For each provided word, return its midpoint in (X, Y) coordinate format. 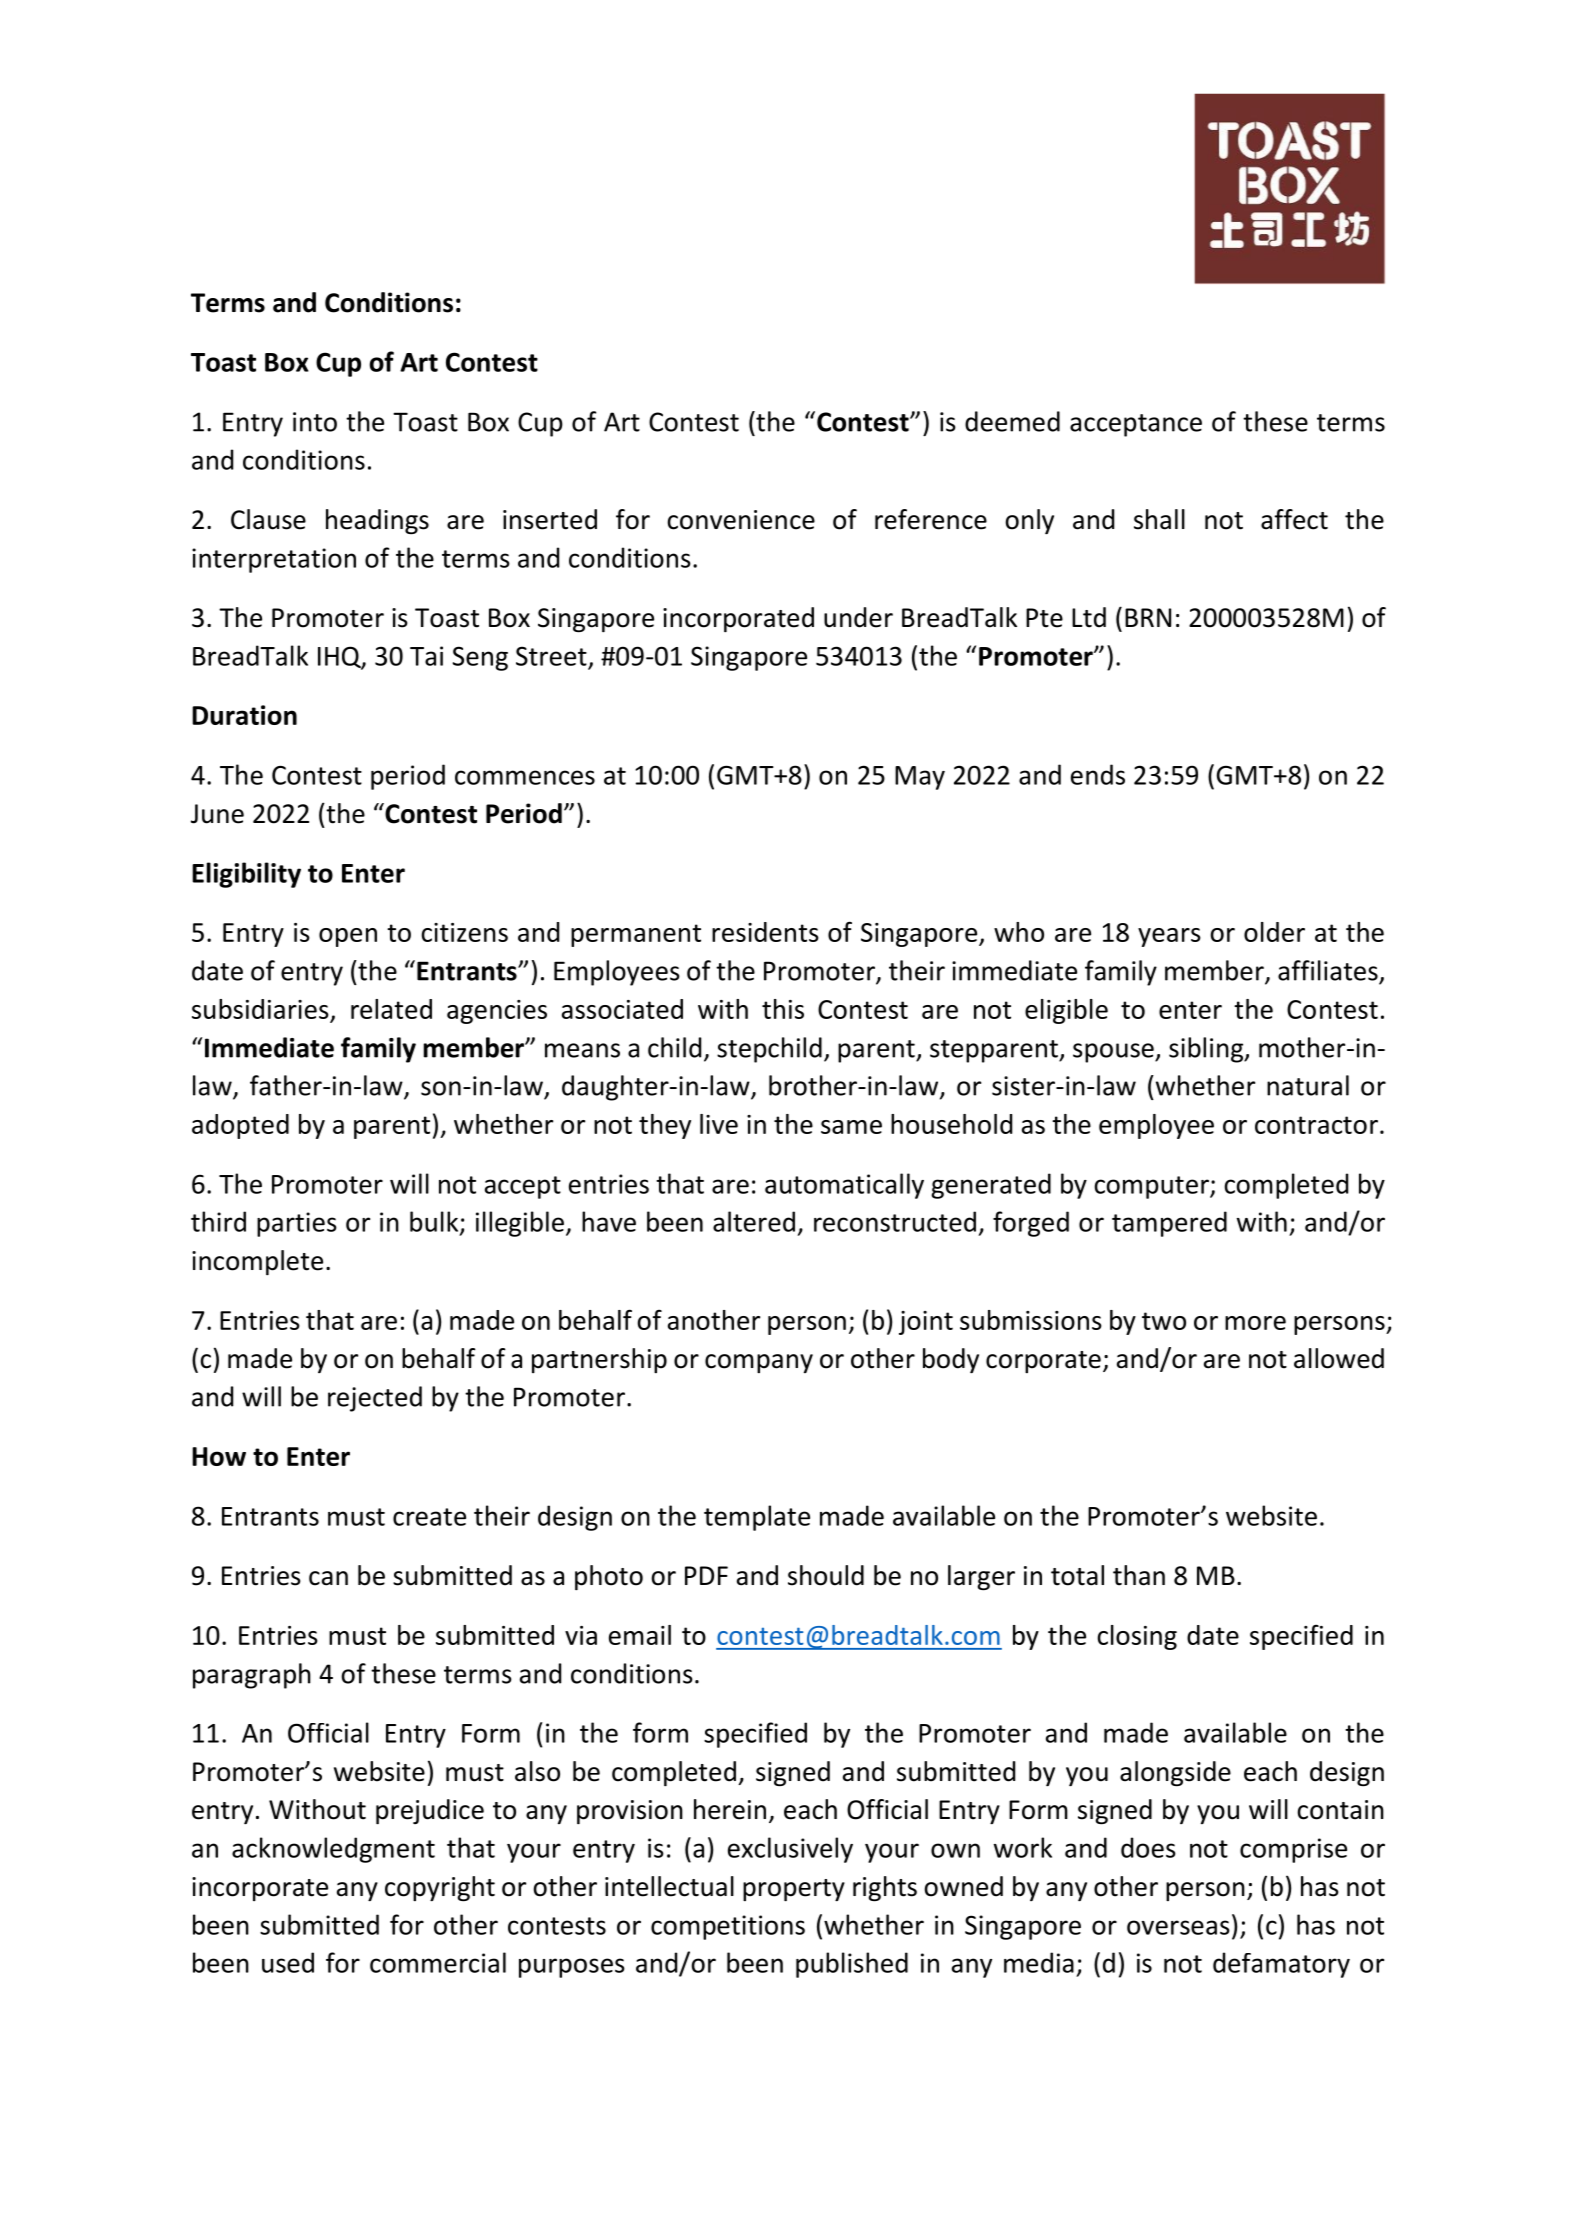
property (794, 1890)
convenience (741, 520)
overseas (1178, 1927)
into (315, 422)
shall (1159, 519)
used (288, 1962)
